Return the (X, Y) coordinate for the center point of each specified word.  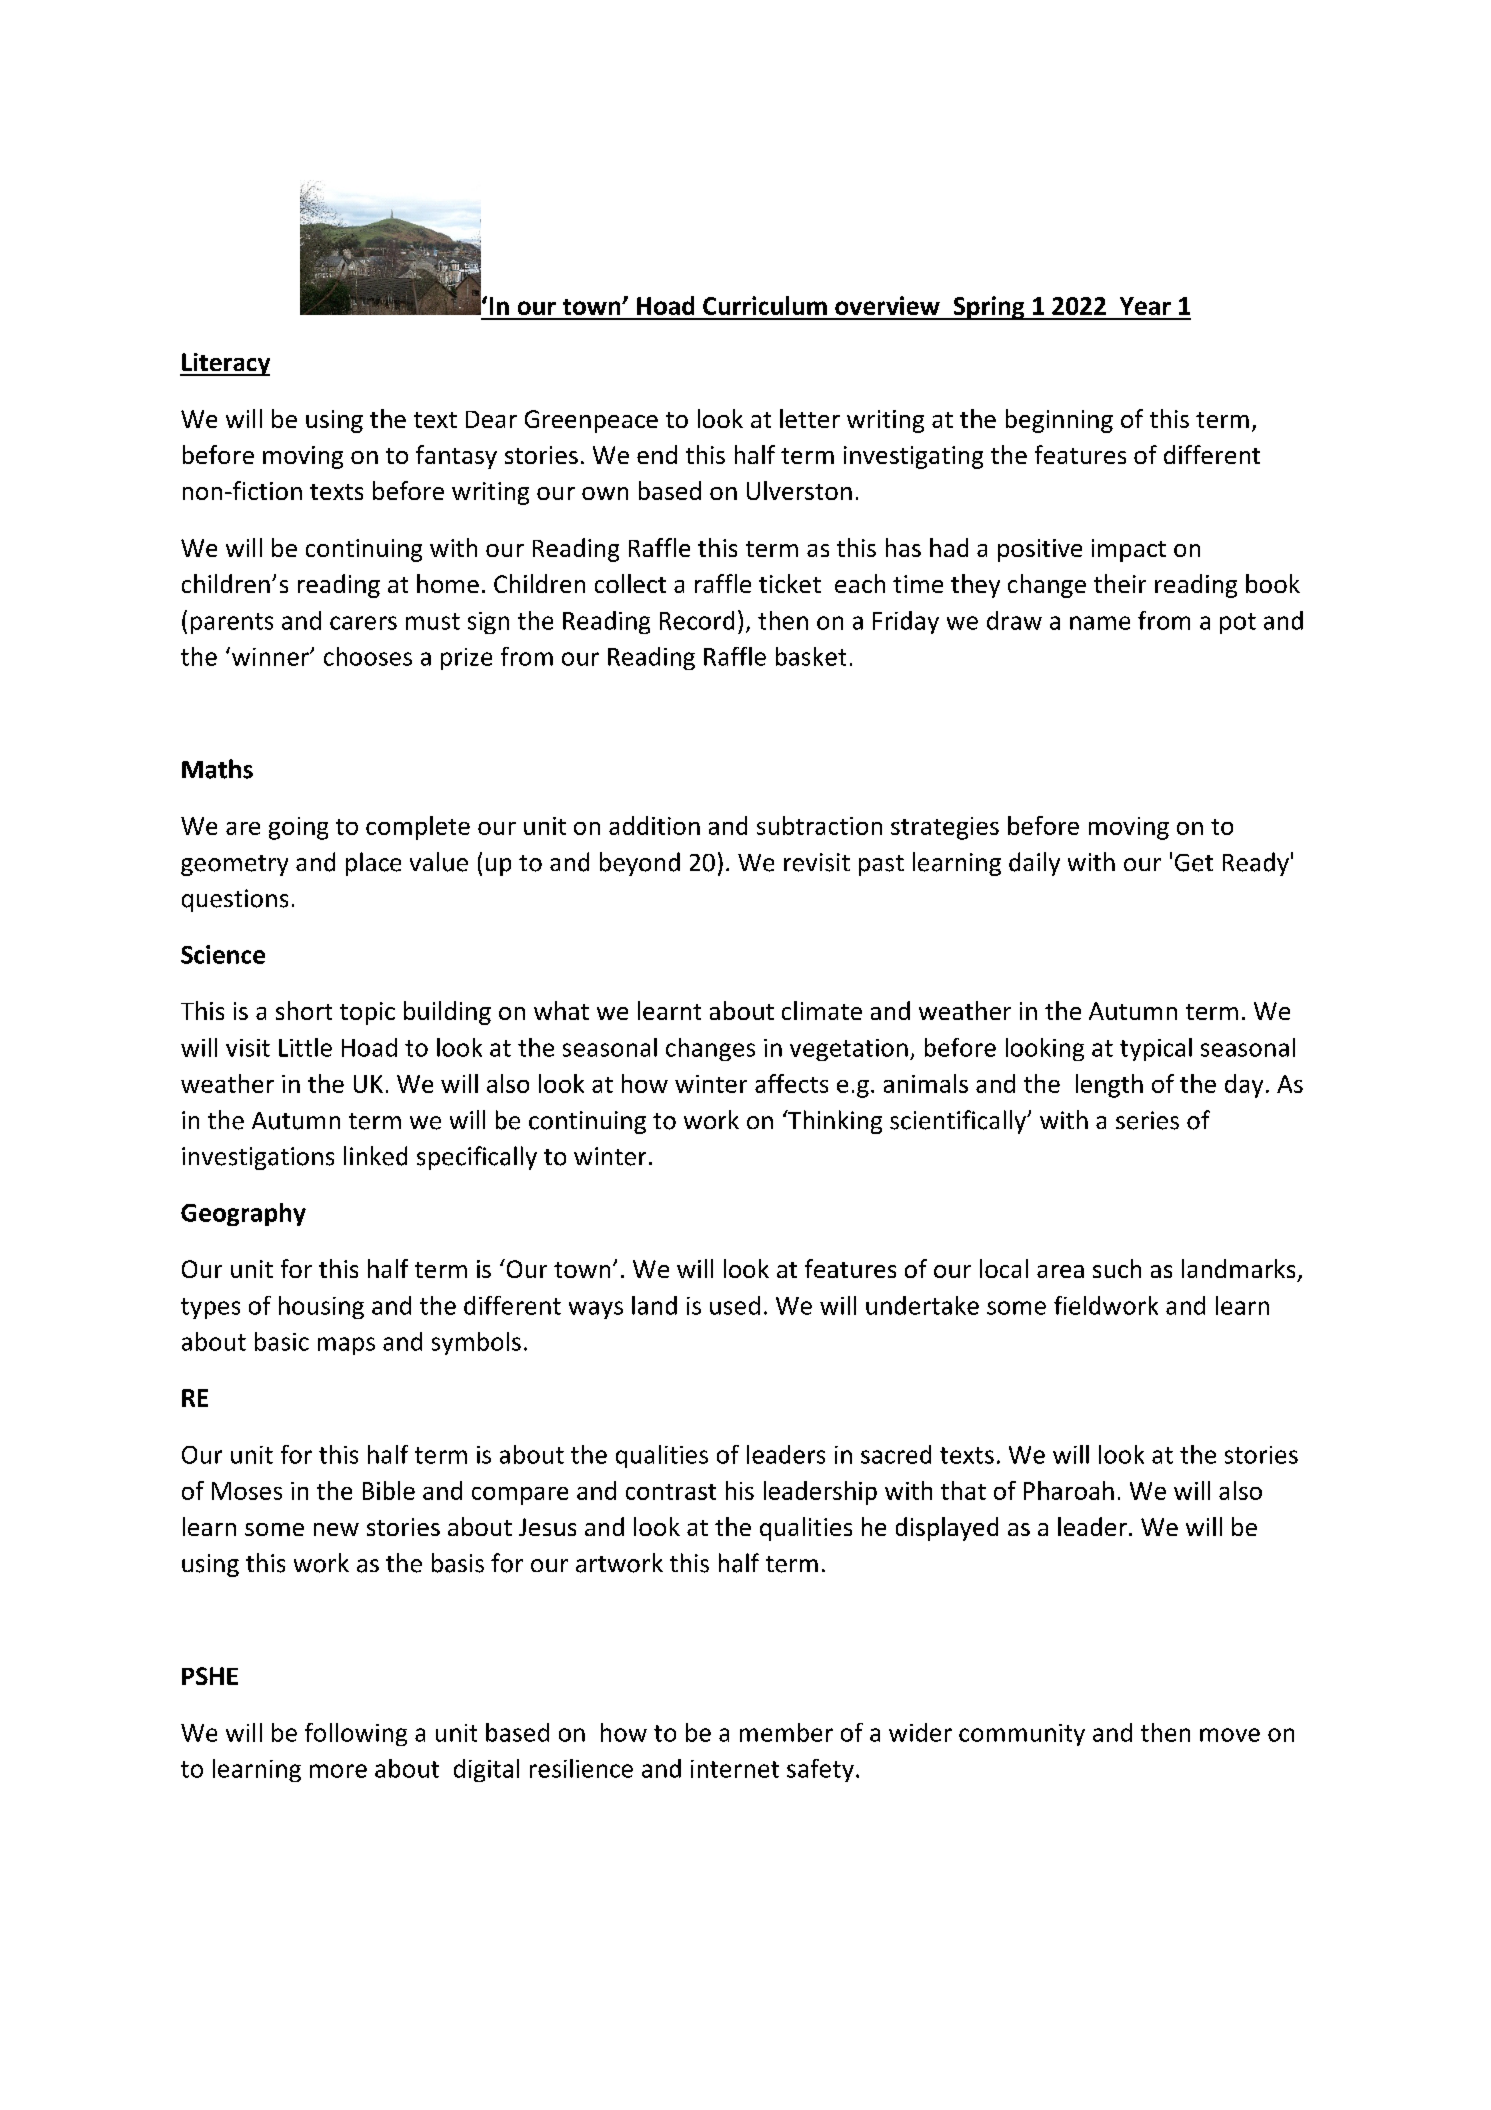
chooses (368, 656)
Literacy (225, 364)
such (1117, 1268)
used (735, 1305)
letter (810, 418)
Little (305, 1047)
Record (697, 620)
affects (791, 1083)
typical (1156, 1049)
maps (346, 1346)
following (356, 1734)
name (1100, 623)
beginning (1059, 421)
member (786, 1732)
